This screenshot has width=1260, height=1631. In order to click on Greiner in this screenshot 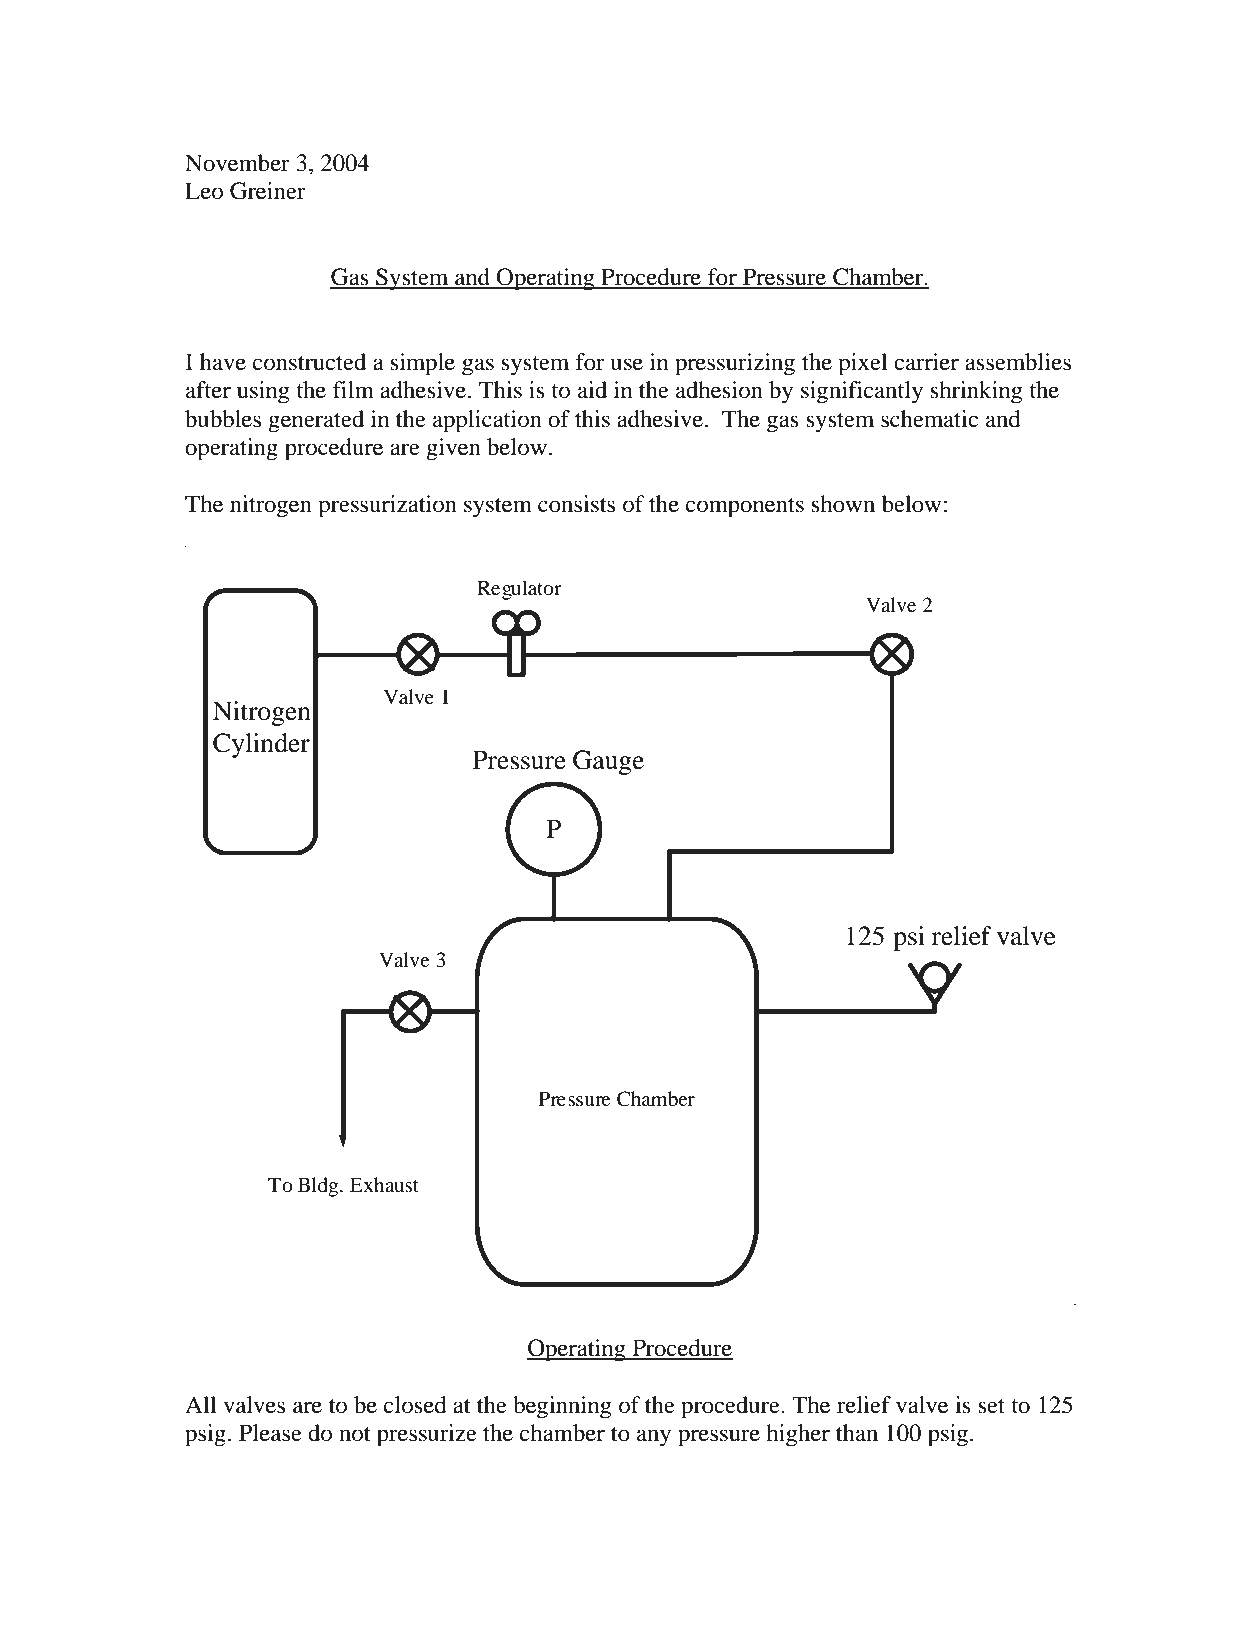, I will do `click(268, 191)`.
